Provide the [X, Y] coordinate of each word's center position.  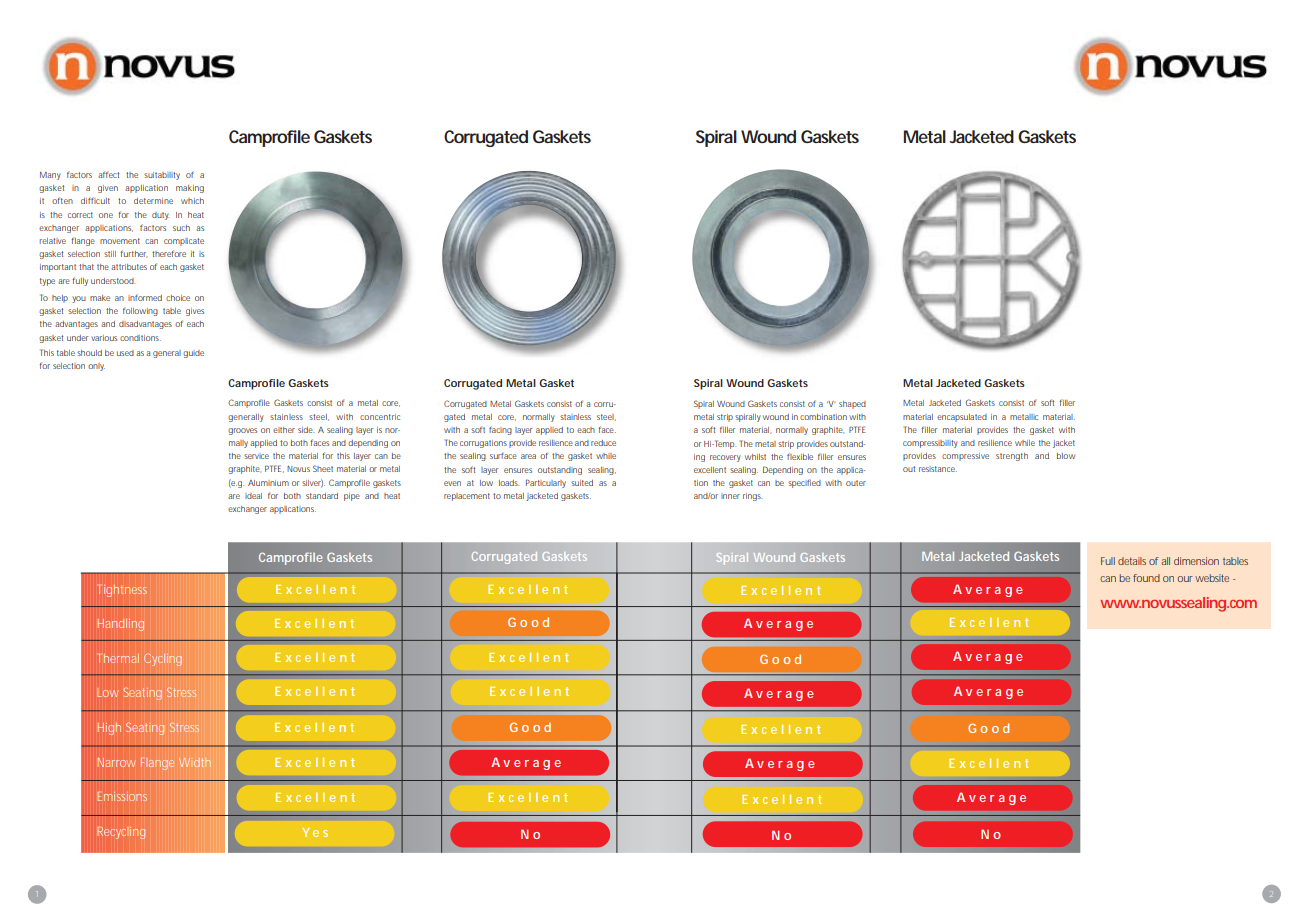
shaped [852, 405]
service [256, 456]
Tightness [123, 590]
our [1185, 579]
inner [730, 496]
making [190, 189]
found [1146, 578]
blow [1066, 456]
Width [195, 762]
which [192, 201]
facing [500, 430]
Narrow [117, 762]
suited [582, 483]
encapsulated [962, 418]
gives [195, 312]
